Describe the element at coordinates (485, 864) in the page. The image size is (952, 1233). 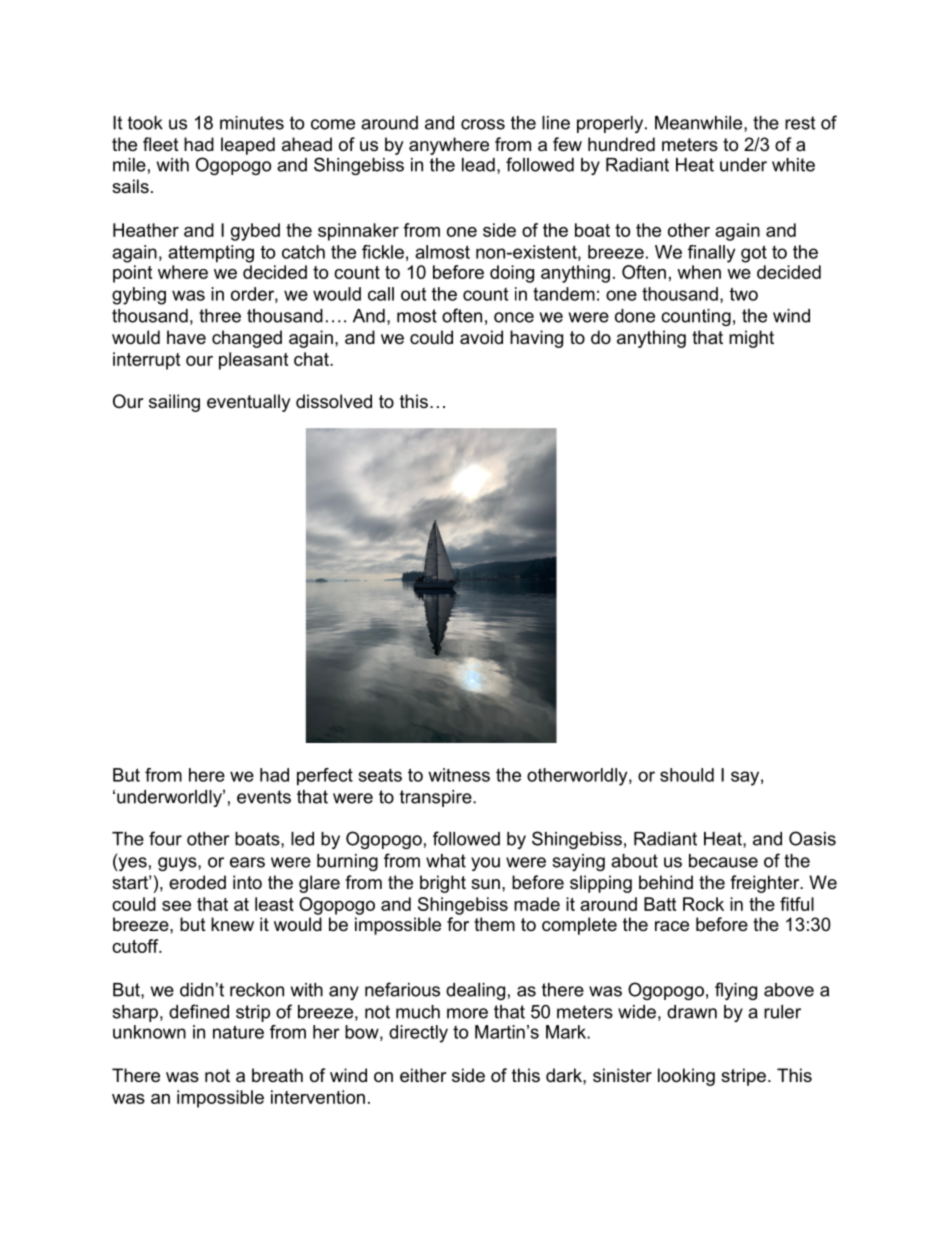
I see `you` at that location.
